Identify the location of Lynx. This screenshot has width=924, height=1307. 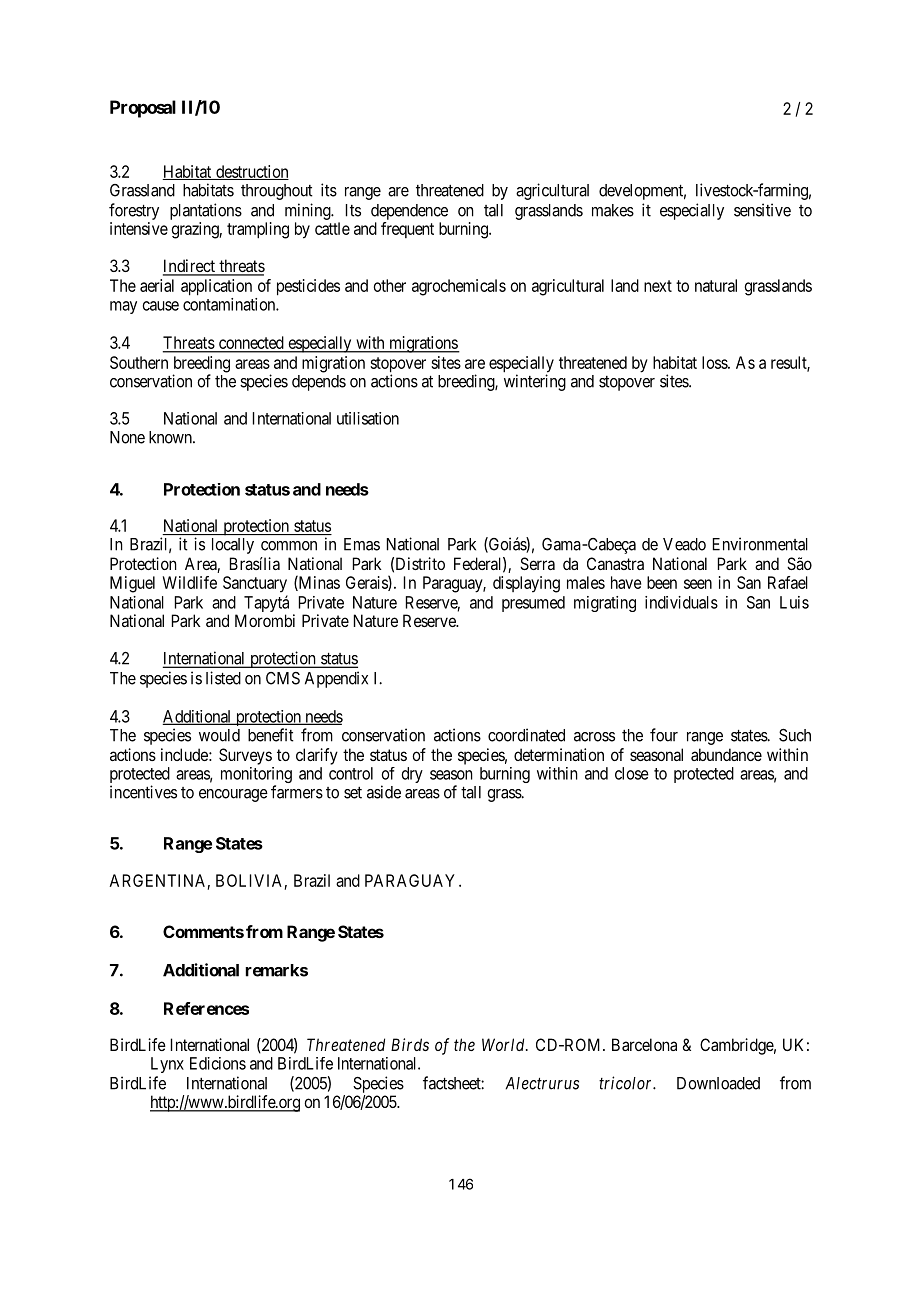
(167, 1065).
